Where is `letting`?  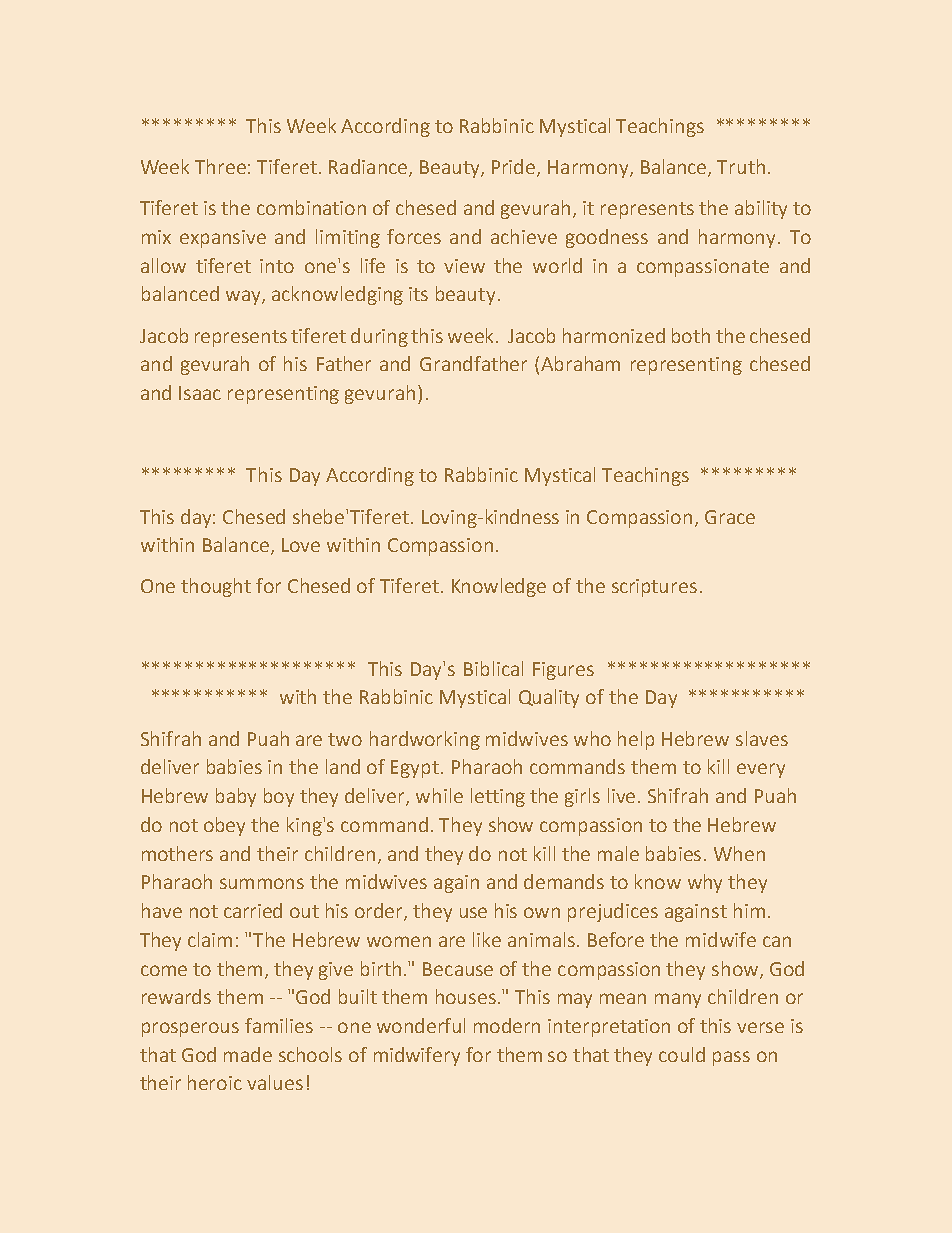 letting is located at coordinates (498, 797).
